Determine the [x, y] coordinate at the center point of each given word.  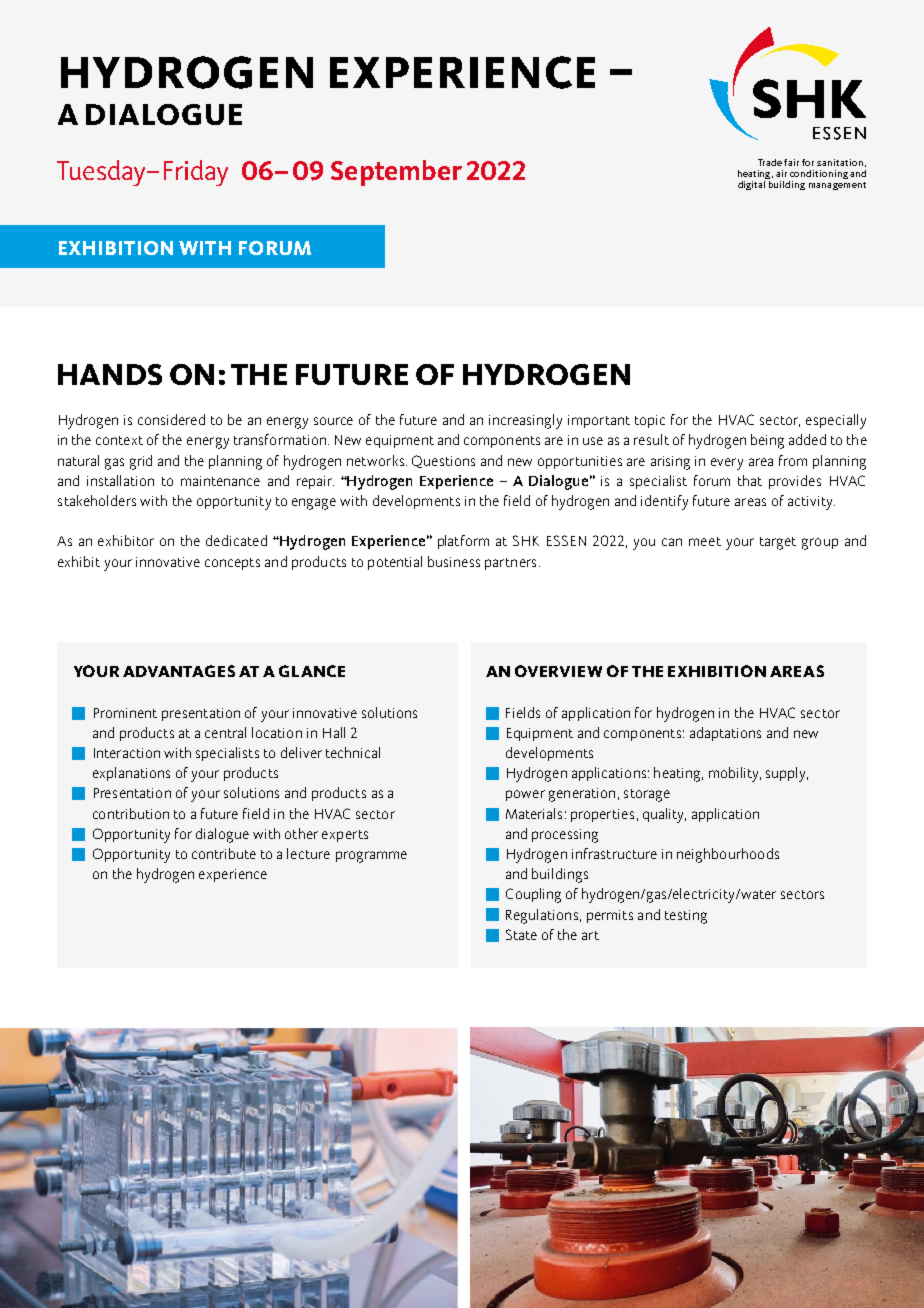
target [778, 543]
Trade [770, 162]
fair [791, 162]
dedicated [236, 540]
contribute [224, 853]
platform [463, 542]
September [396, 173]
